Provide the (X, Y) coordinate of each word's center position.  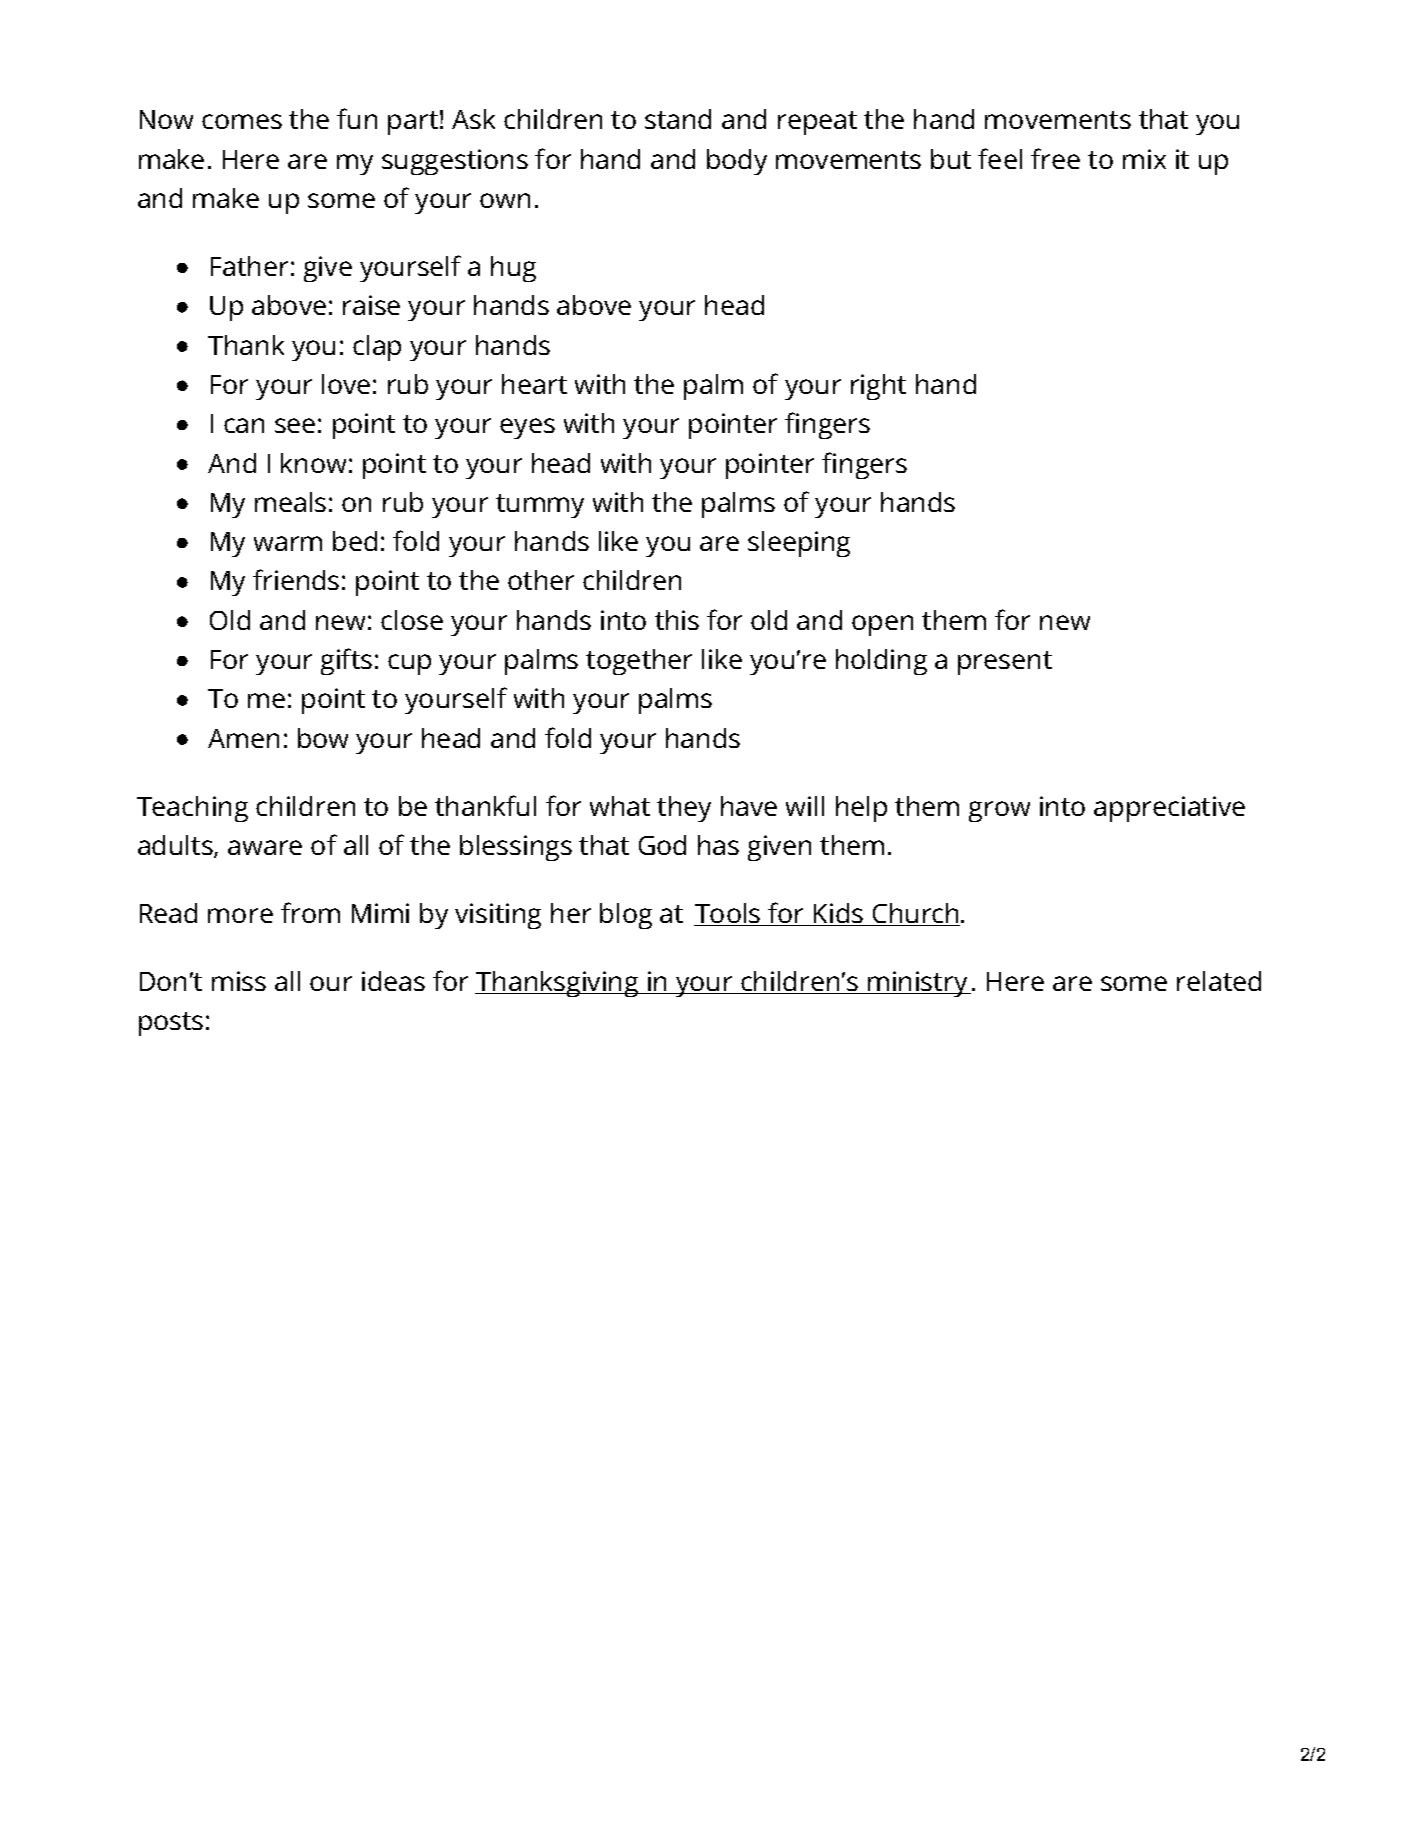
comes (242, 121)
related (1219, 981)
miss (239, 981)
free (1055, 158)
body (737, 162)
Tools (728, 914)
